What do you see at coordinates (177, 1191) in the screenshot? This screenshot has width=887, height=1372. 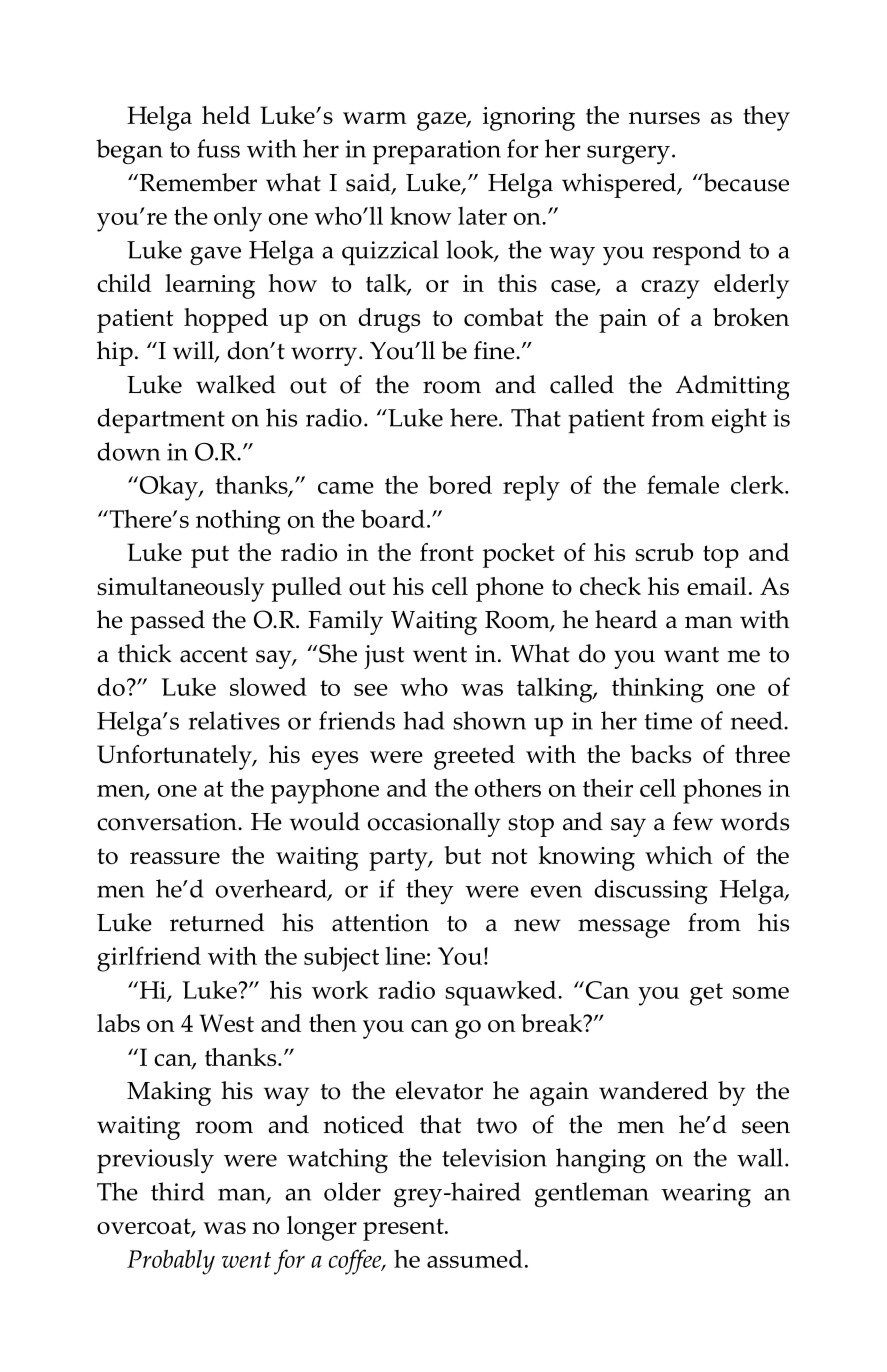 I see `third` at bounding box center [177, 1191].
